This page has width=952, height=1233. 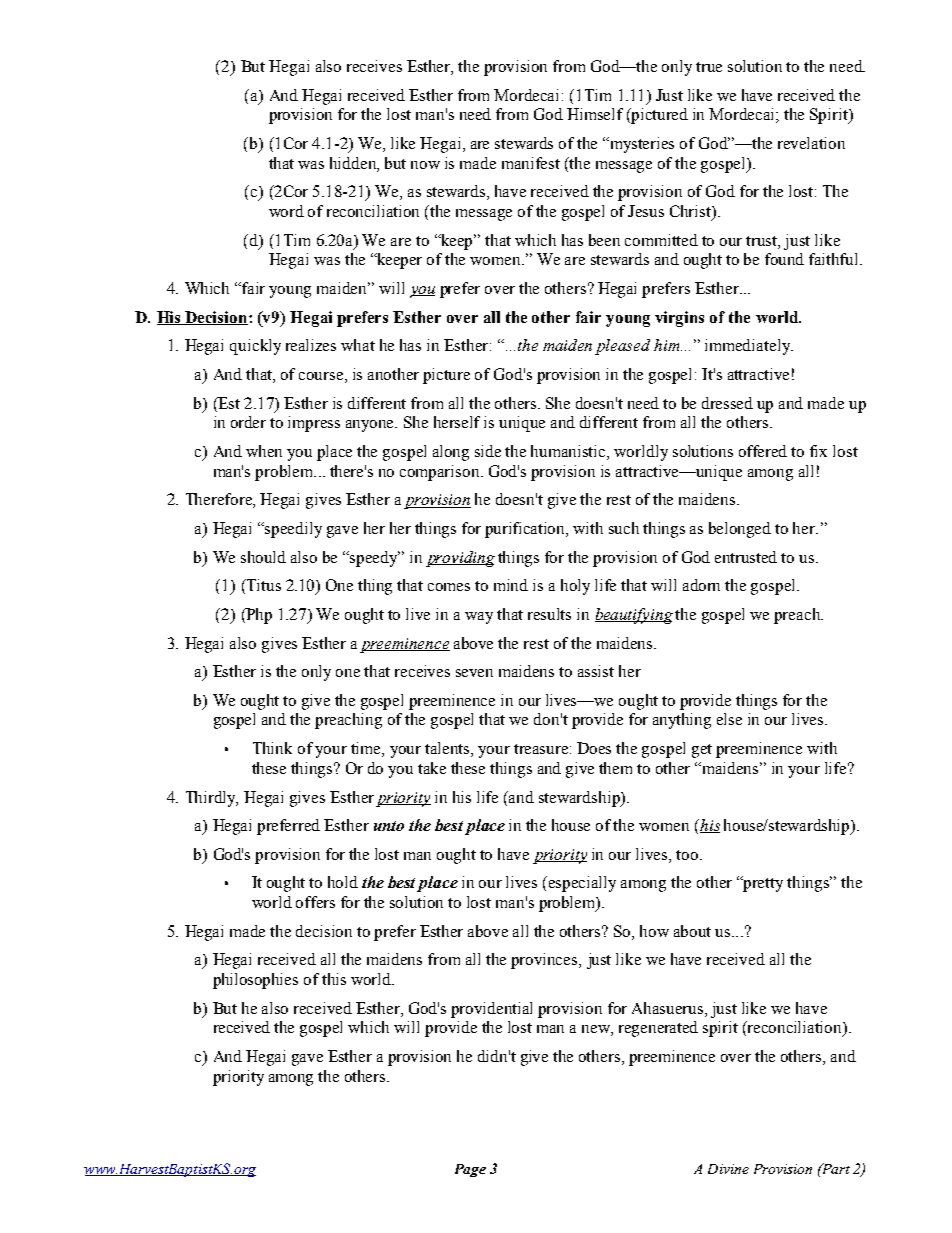 I want to click on word, so click(x=286, y=211).
